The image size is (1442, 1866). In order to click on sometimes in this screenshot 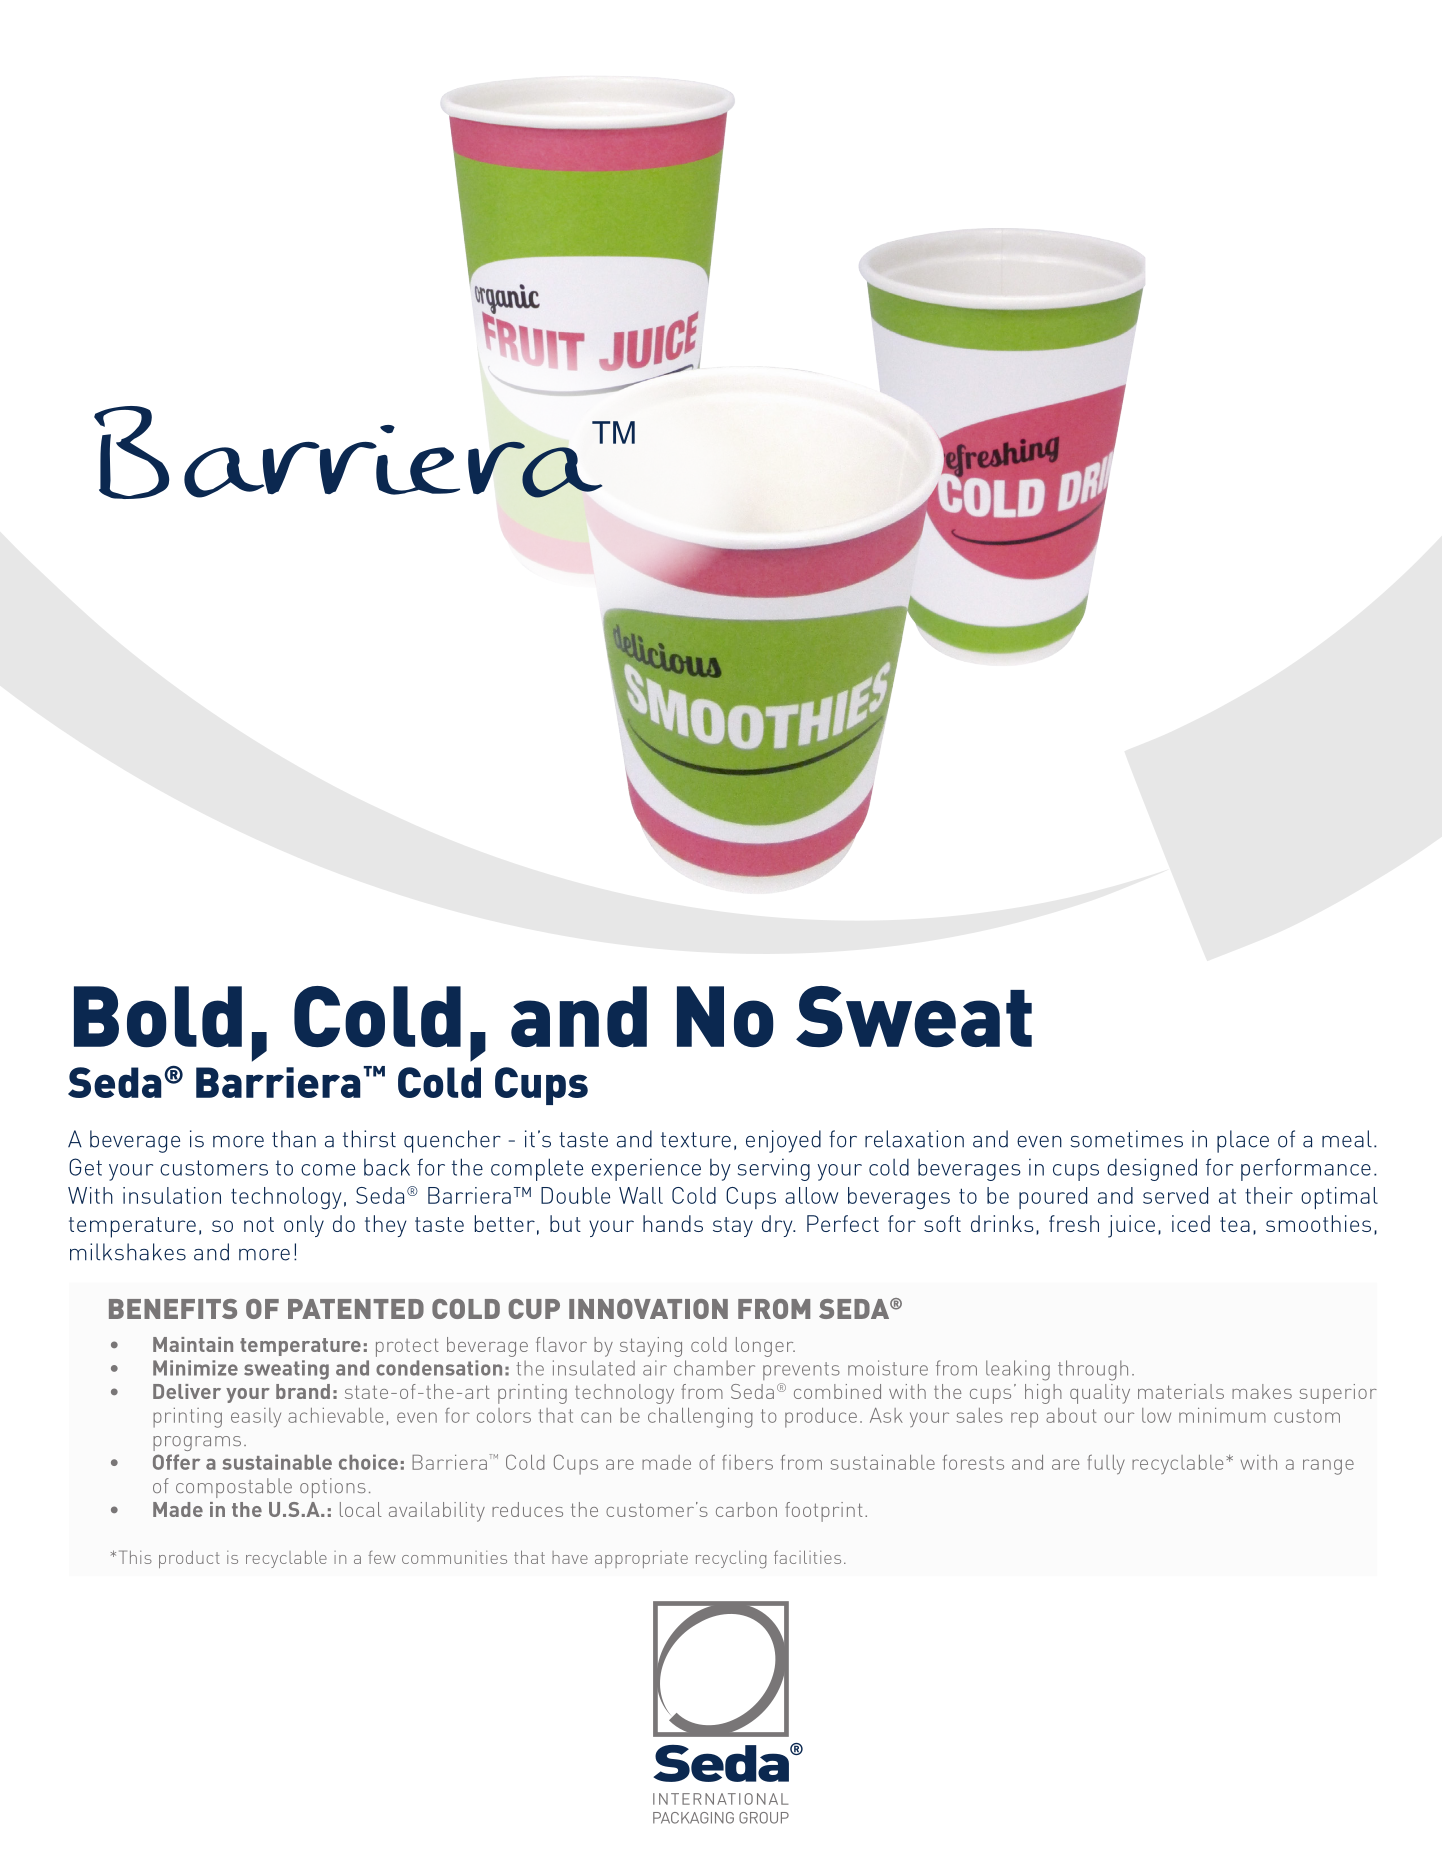, I will do `click(1126, 1139)`.
